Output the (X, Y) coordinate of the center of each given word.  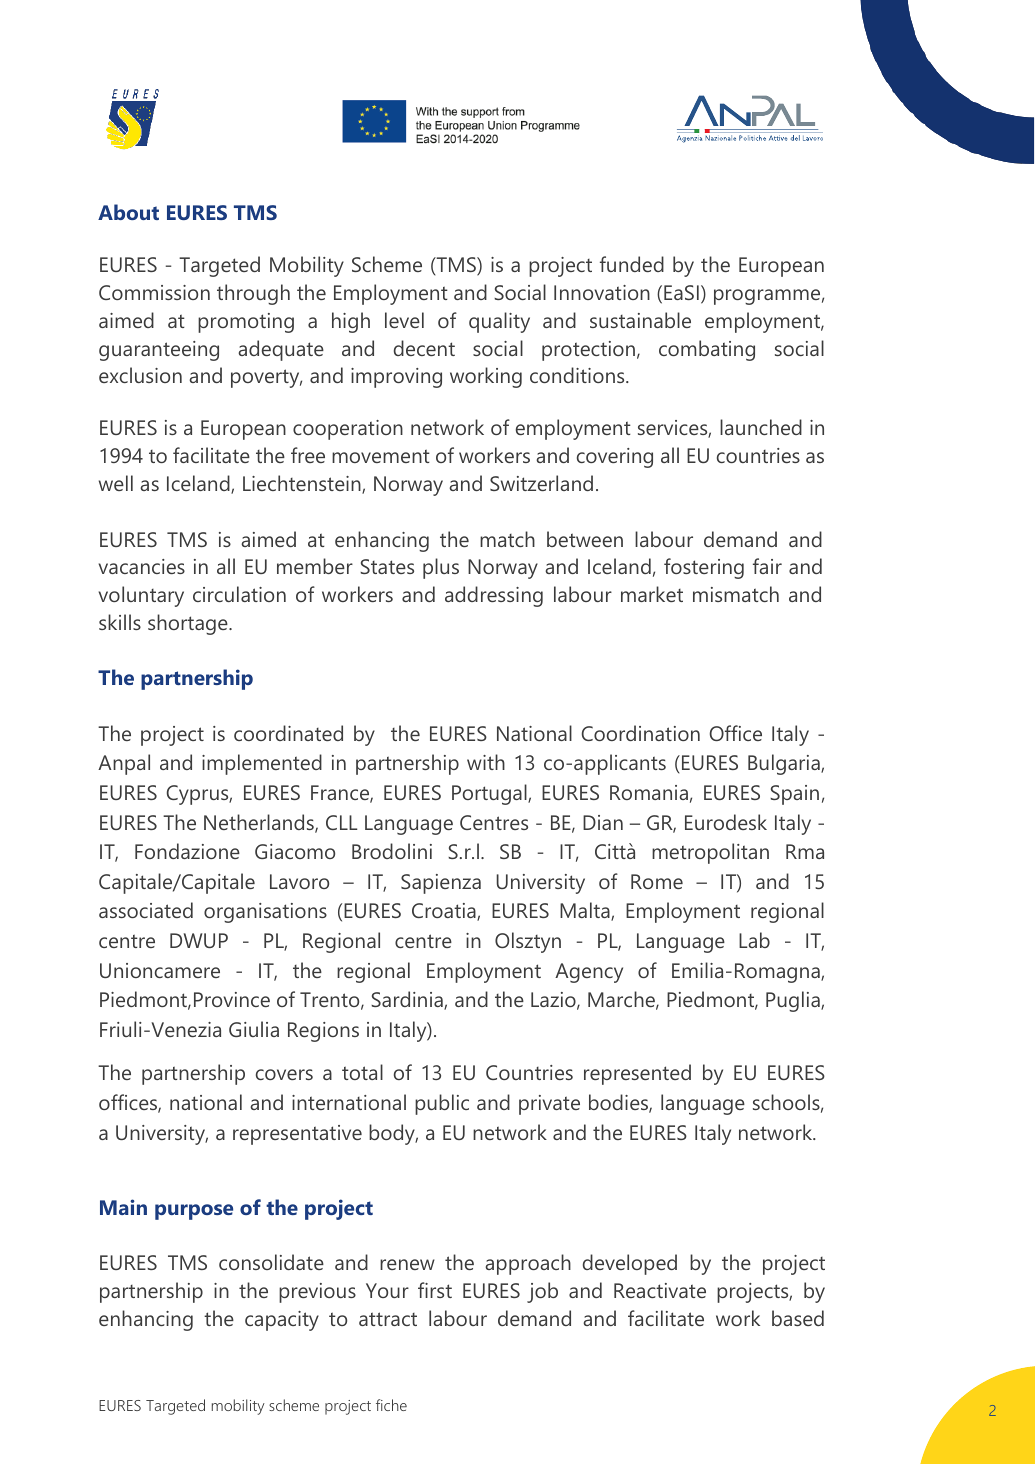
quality (499, 322)
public (442, 1104)
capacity (282, 1321)
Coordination (641, 733)
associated (146, 910)
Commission (154, 292)
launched (761, 427)
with (486, 762)
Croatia (445, 912)
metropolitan (710, 853)
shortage (189, 624)
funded (632, 264)
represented (637, 1074)
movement (381, 456)
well (116, 483)
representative (297, 1135)
